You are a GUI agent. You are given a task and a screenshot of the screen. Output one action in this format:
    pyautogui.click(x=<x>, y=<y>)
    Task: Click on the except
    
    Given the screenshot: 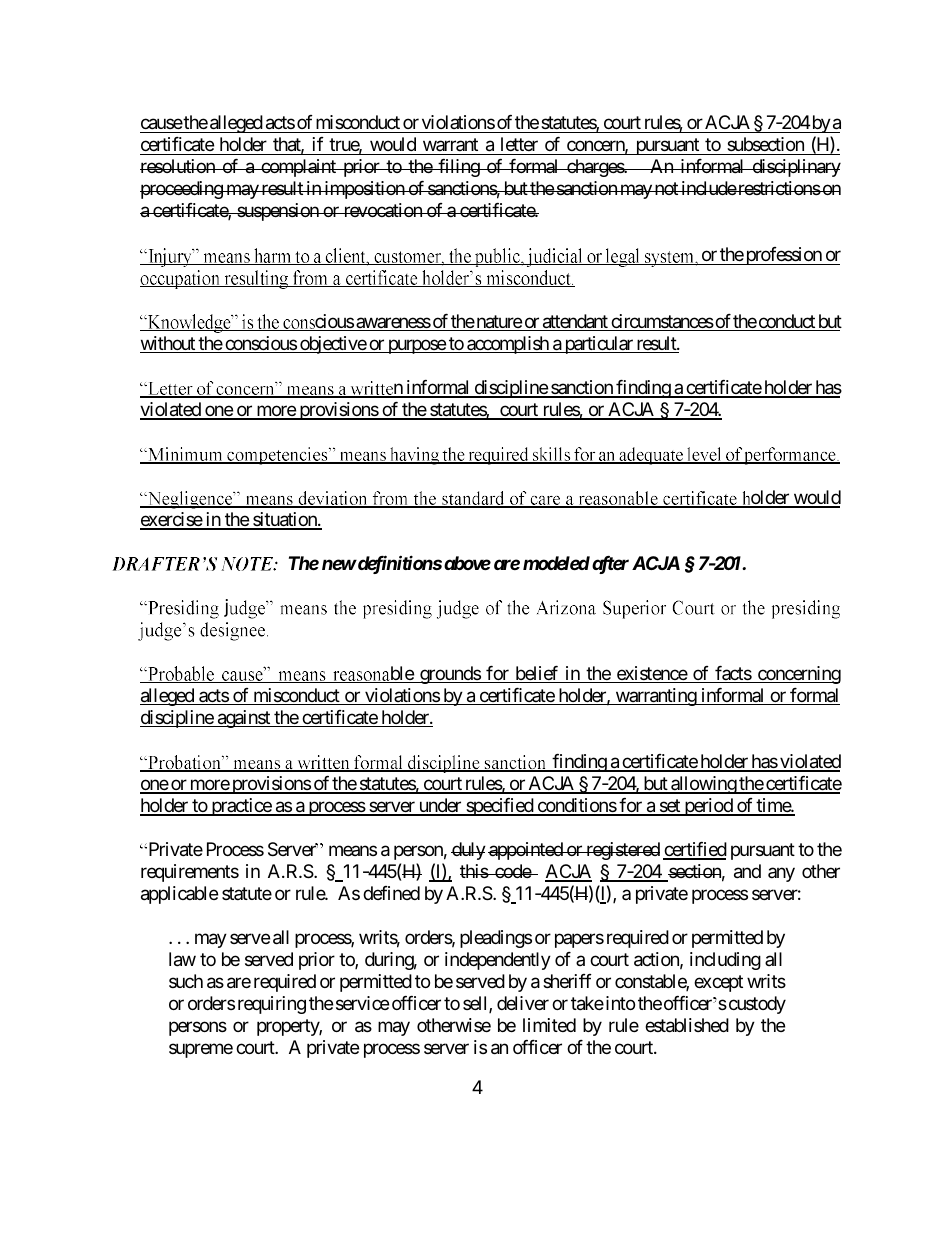 What is the action you would take?
    pyautogui.click(x=718, y=983)
